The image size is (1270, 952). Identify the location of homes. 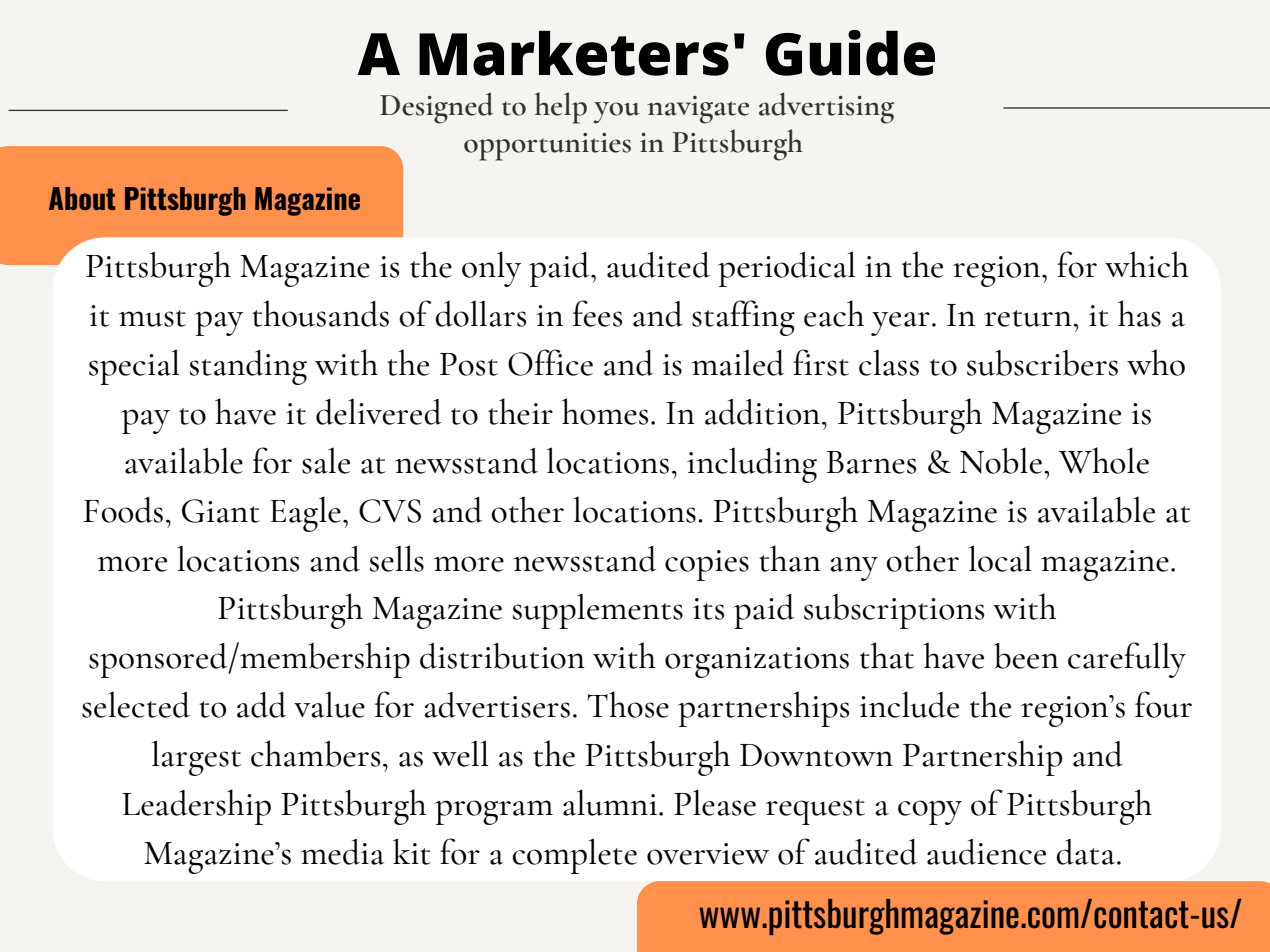
(605, 411).
